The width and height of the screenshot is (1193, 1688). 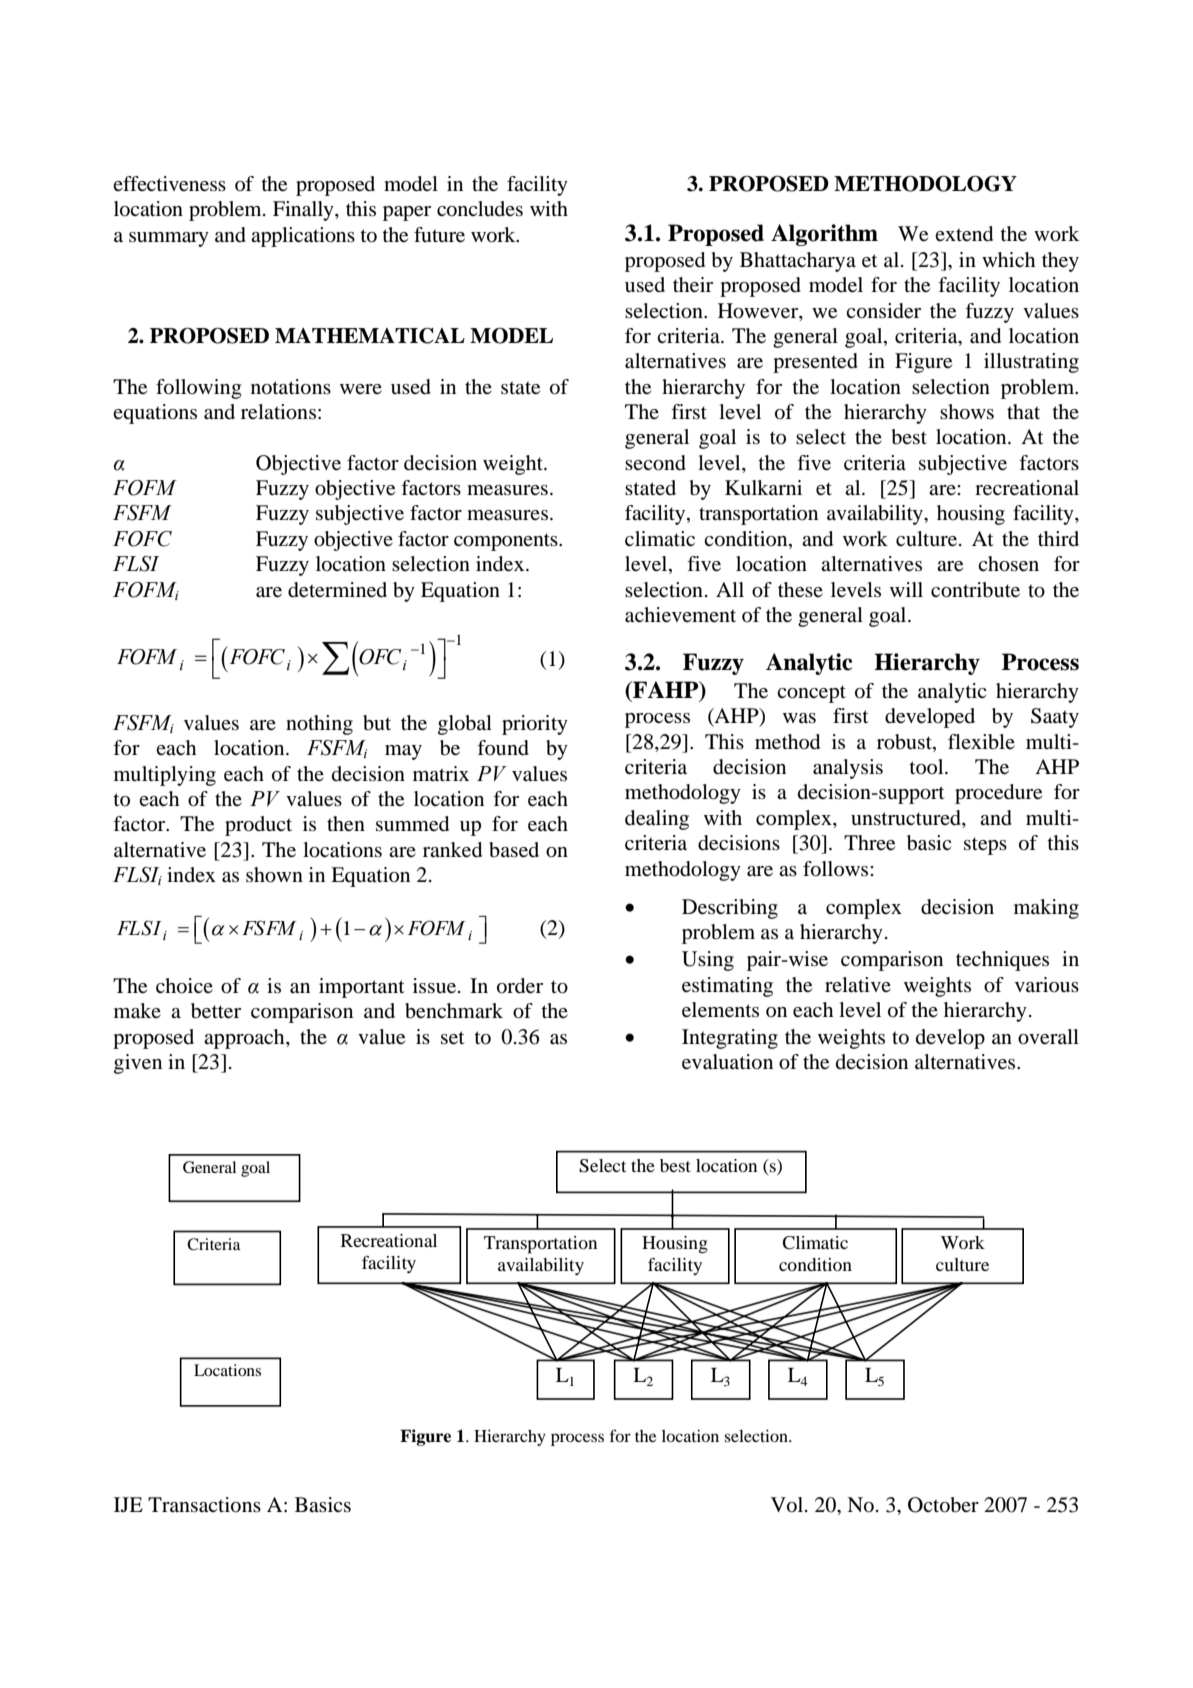 I want to click on shows, so click(x=967, y=412).
